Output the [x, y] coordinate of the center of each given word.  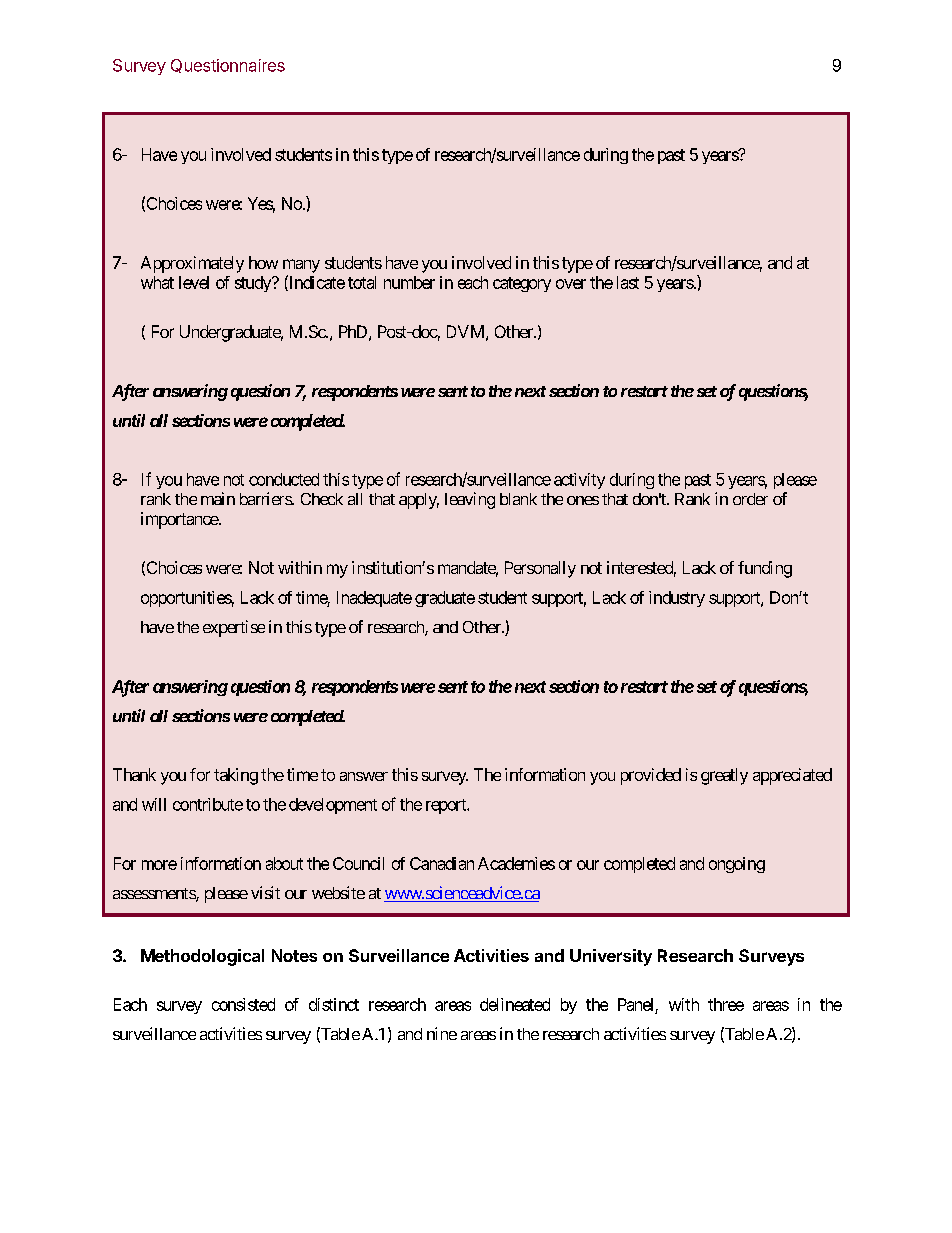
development [333, 806]
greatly [724, 776]
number [409, 282]
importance [180, 520]
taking [236, 776]
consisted [243, 1004]
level [194, 282]
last [628, 282]
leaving [470, 500]
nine [442, 1033]
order [750, 499]
